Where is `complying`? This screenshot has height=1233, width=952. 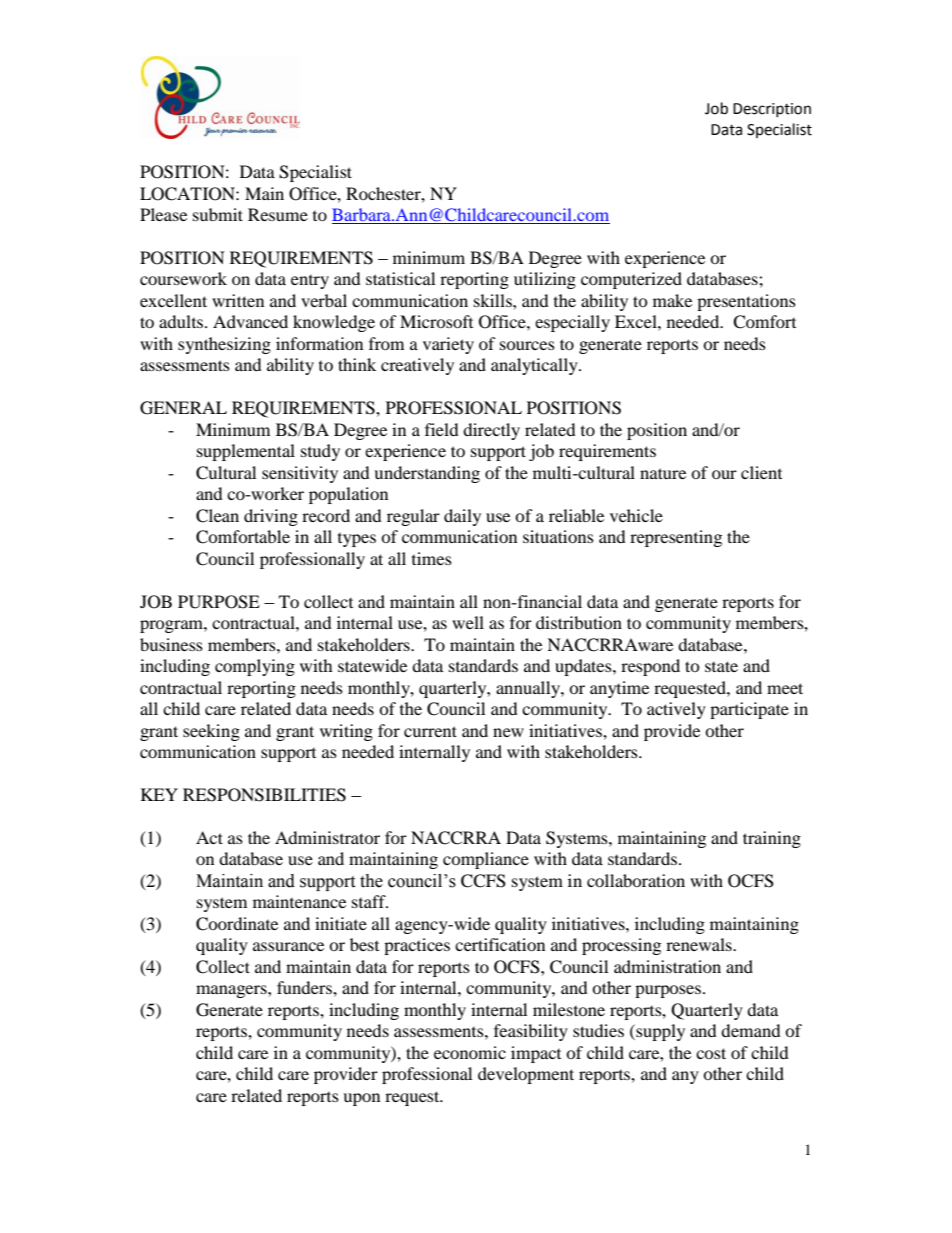
complying is located at coordinates (255, 667).
